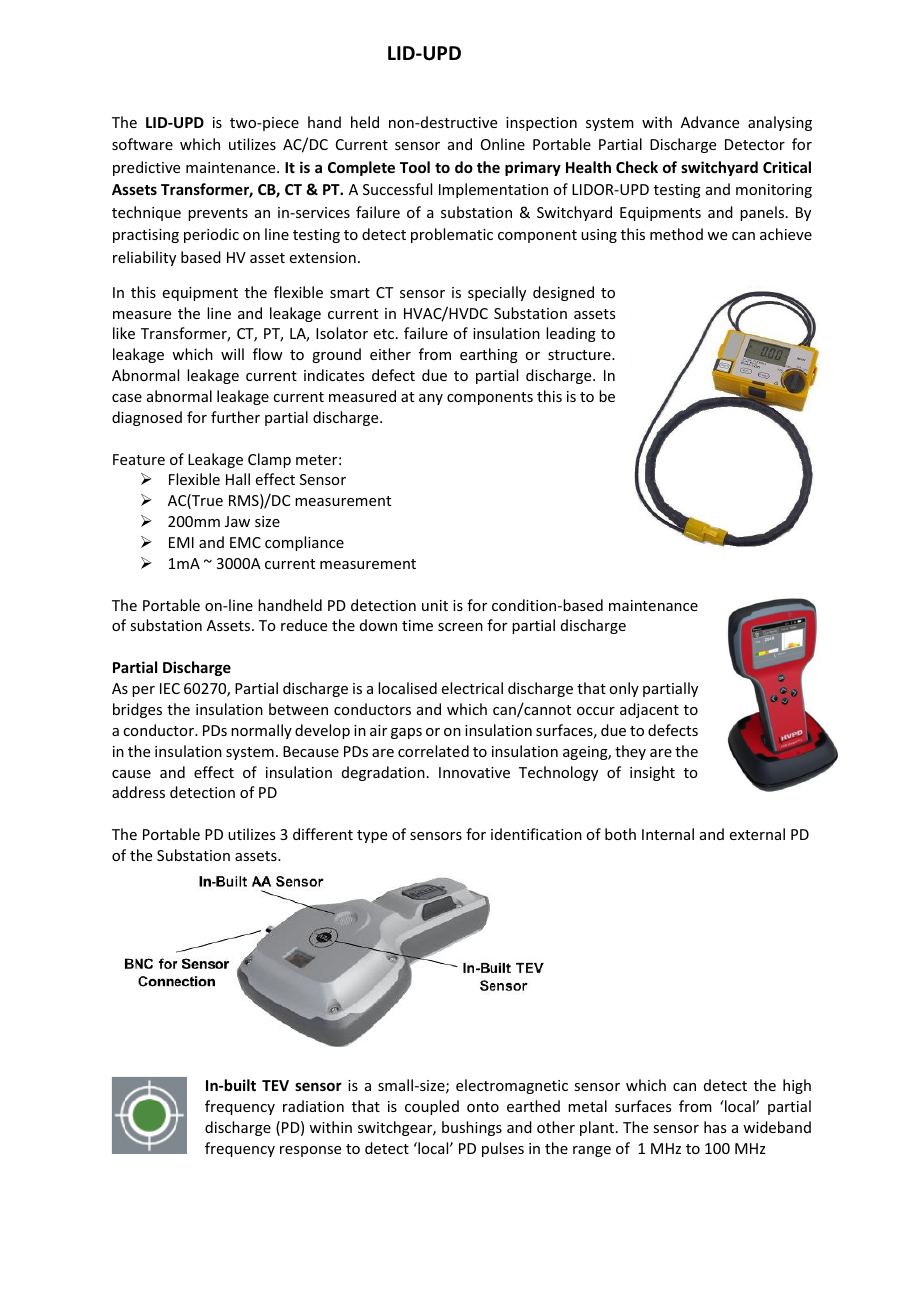 The height and width of the document is (1308, 924). I want to click on has, so click(715, 1127).
